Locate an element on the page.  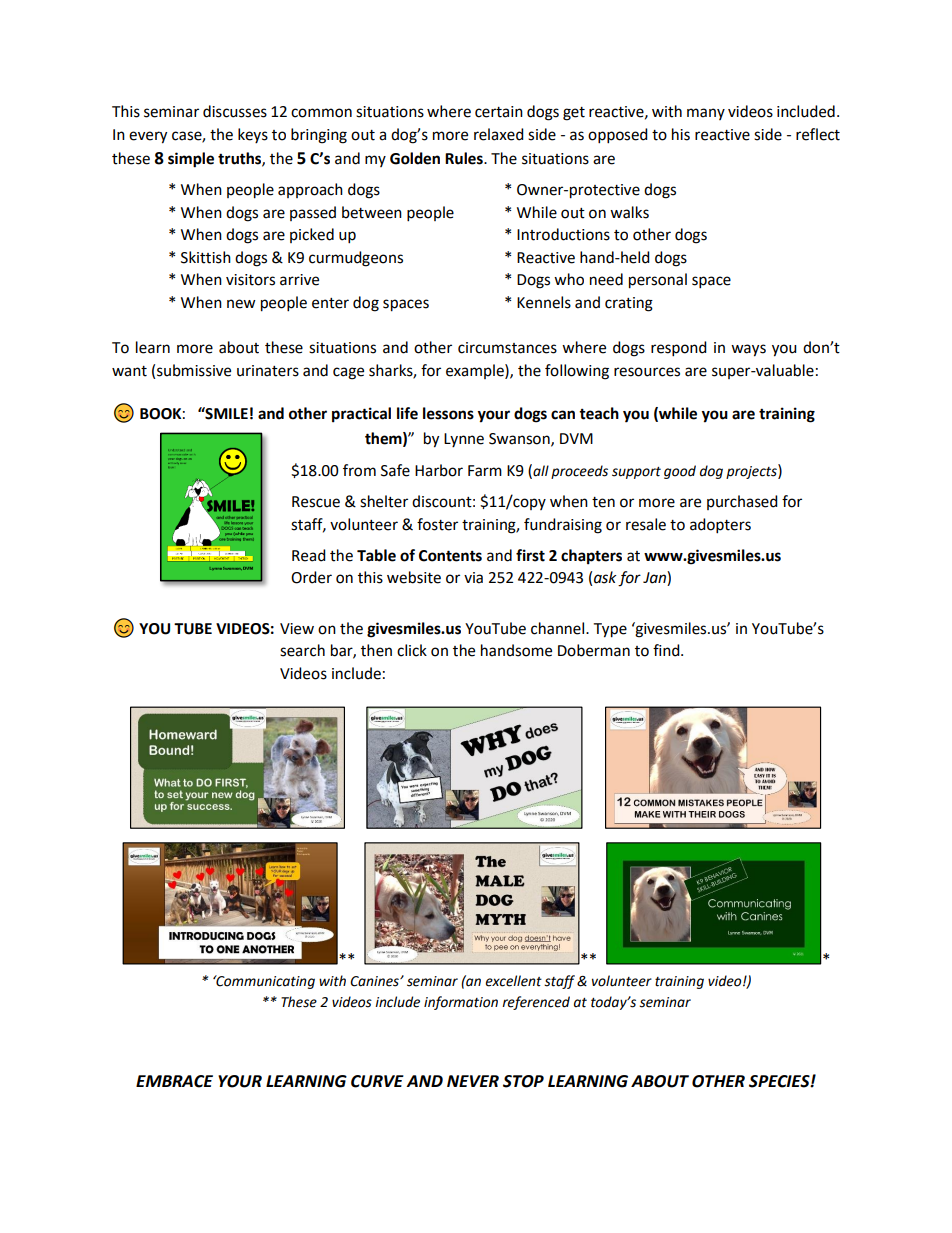
many is located at coordinates (706, 114).
